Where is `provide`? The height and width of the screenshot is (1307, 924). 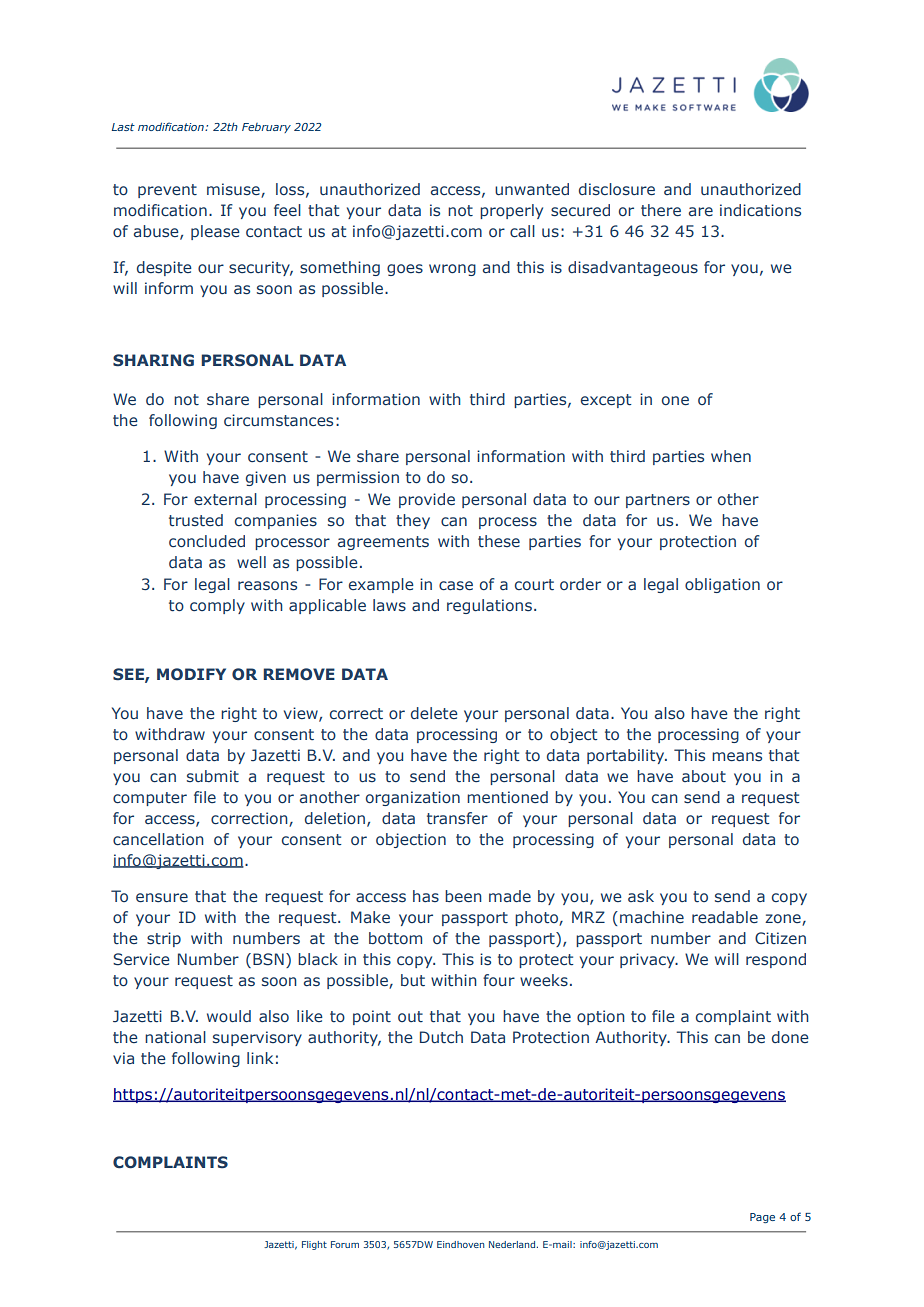
provide is located at coordinates (427, 500).
